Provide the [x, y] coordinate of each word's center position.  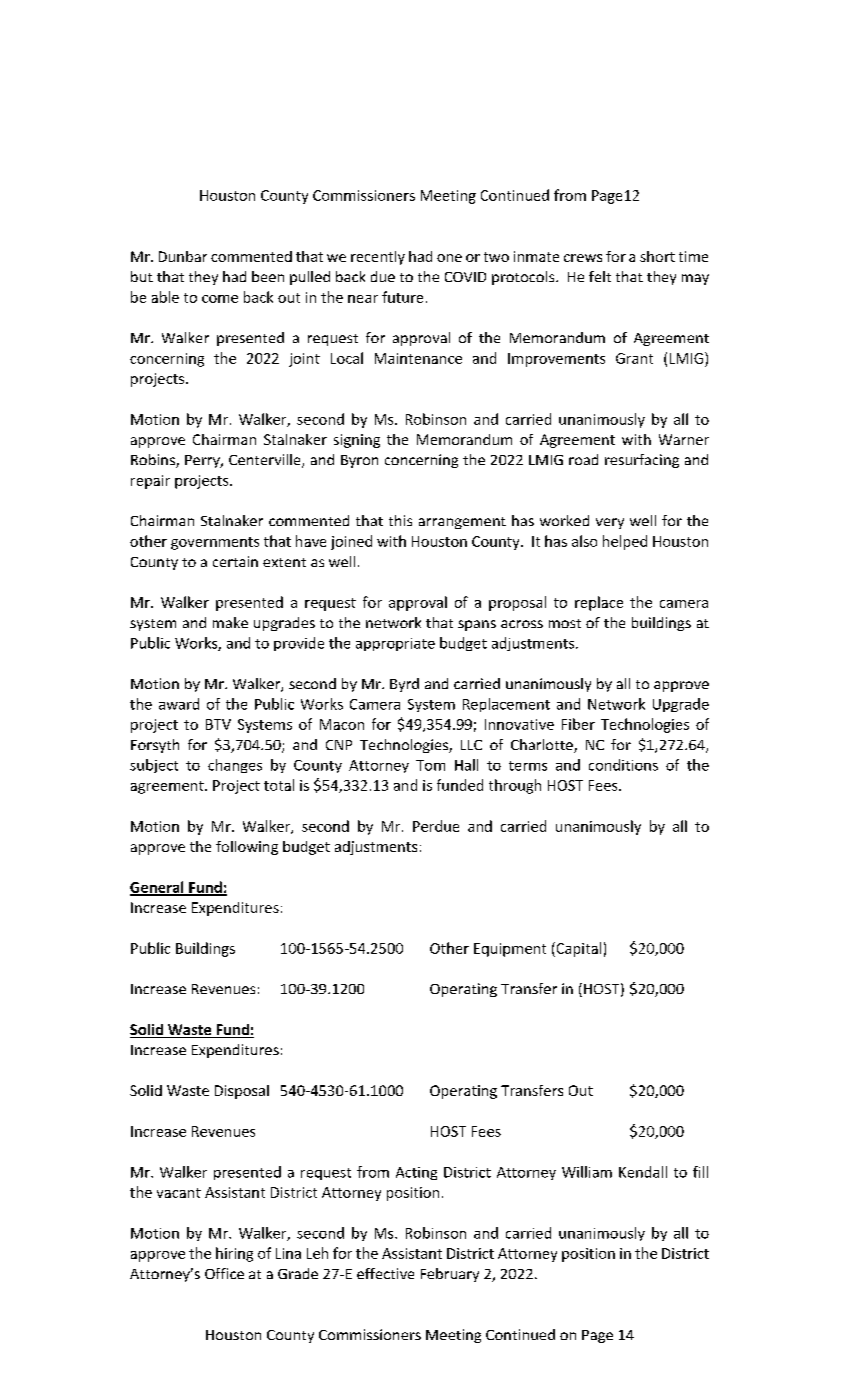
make [230, 622]
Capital [577, 949]
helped [625, 542]
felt [600, 276]
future [402, 297]
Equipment [510, 950]
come [220, 299]
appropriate [395, 644]
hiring [234, 1254]
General [158, 888]
